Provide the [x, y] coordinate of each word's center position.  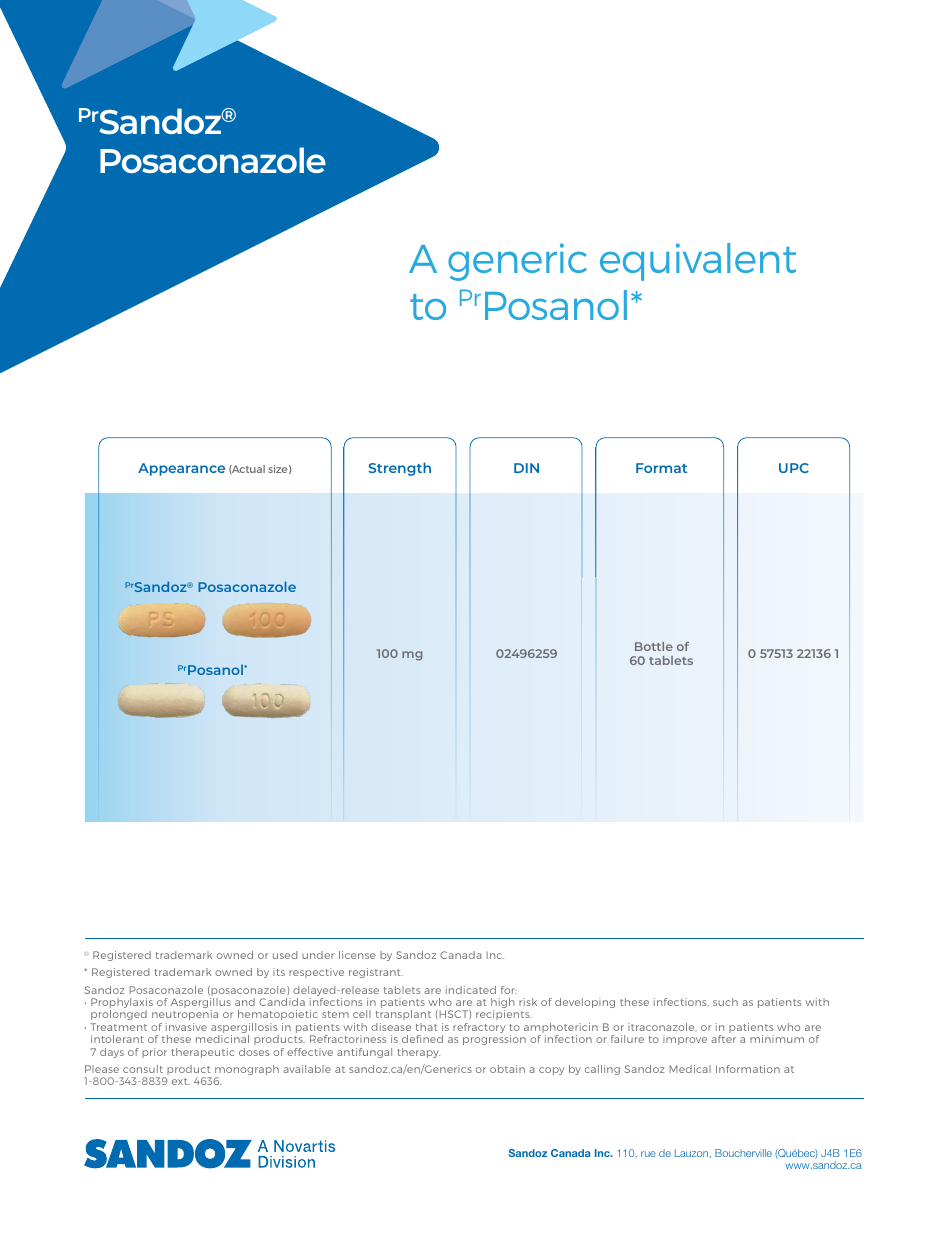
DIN [526, 468]
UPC [794, 468]
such [725, 1002]
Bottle [654, 646]
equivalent [698, 262]
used [285, 955]
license [357, 955]
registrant [376, 973]
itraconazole [662, 1027]
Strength [399, 469]
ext [181, 1081]
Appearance [181, 469]
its [279, 972]
